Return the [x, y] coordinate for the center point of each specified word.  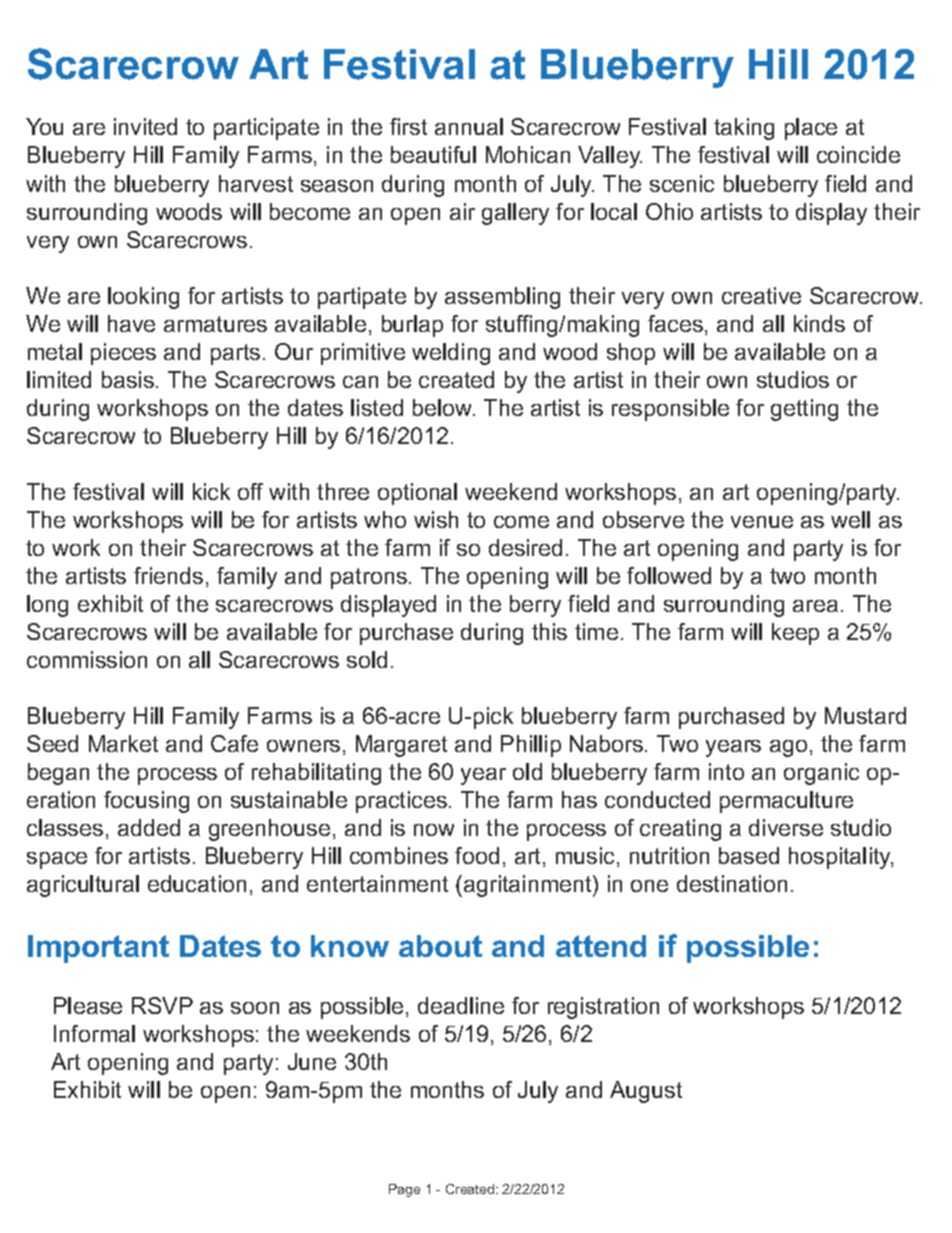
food [477, 855]
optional [417, 494]
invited [145, 126]
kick [211, 491]
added [149, 827]
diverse [786, 827]
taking [744, 129]
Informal [94, 1033]
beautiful [433, 154]
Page [404, 1190]
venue [762, 522]
